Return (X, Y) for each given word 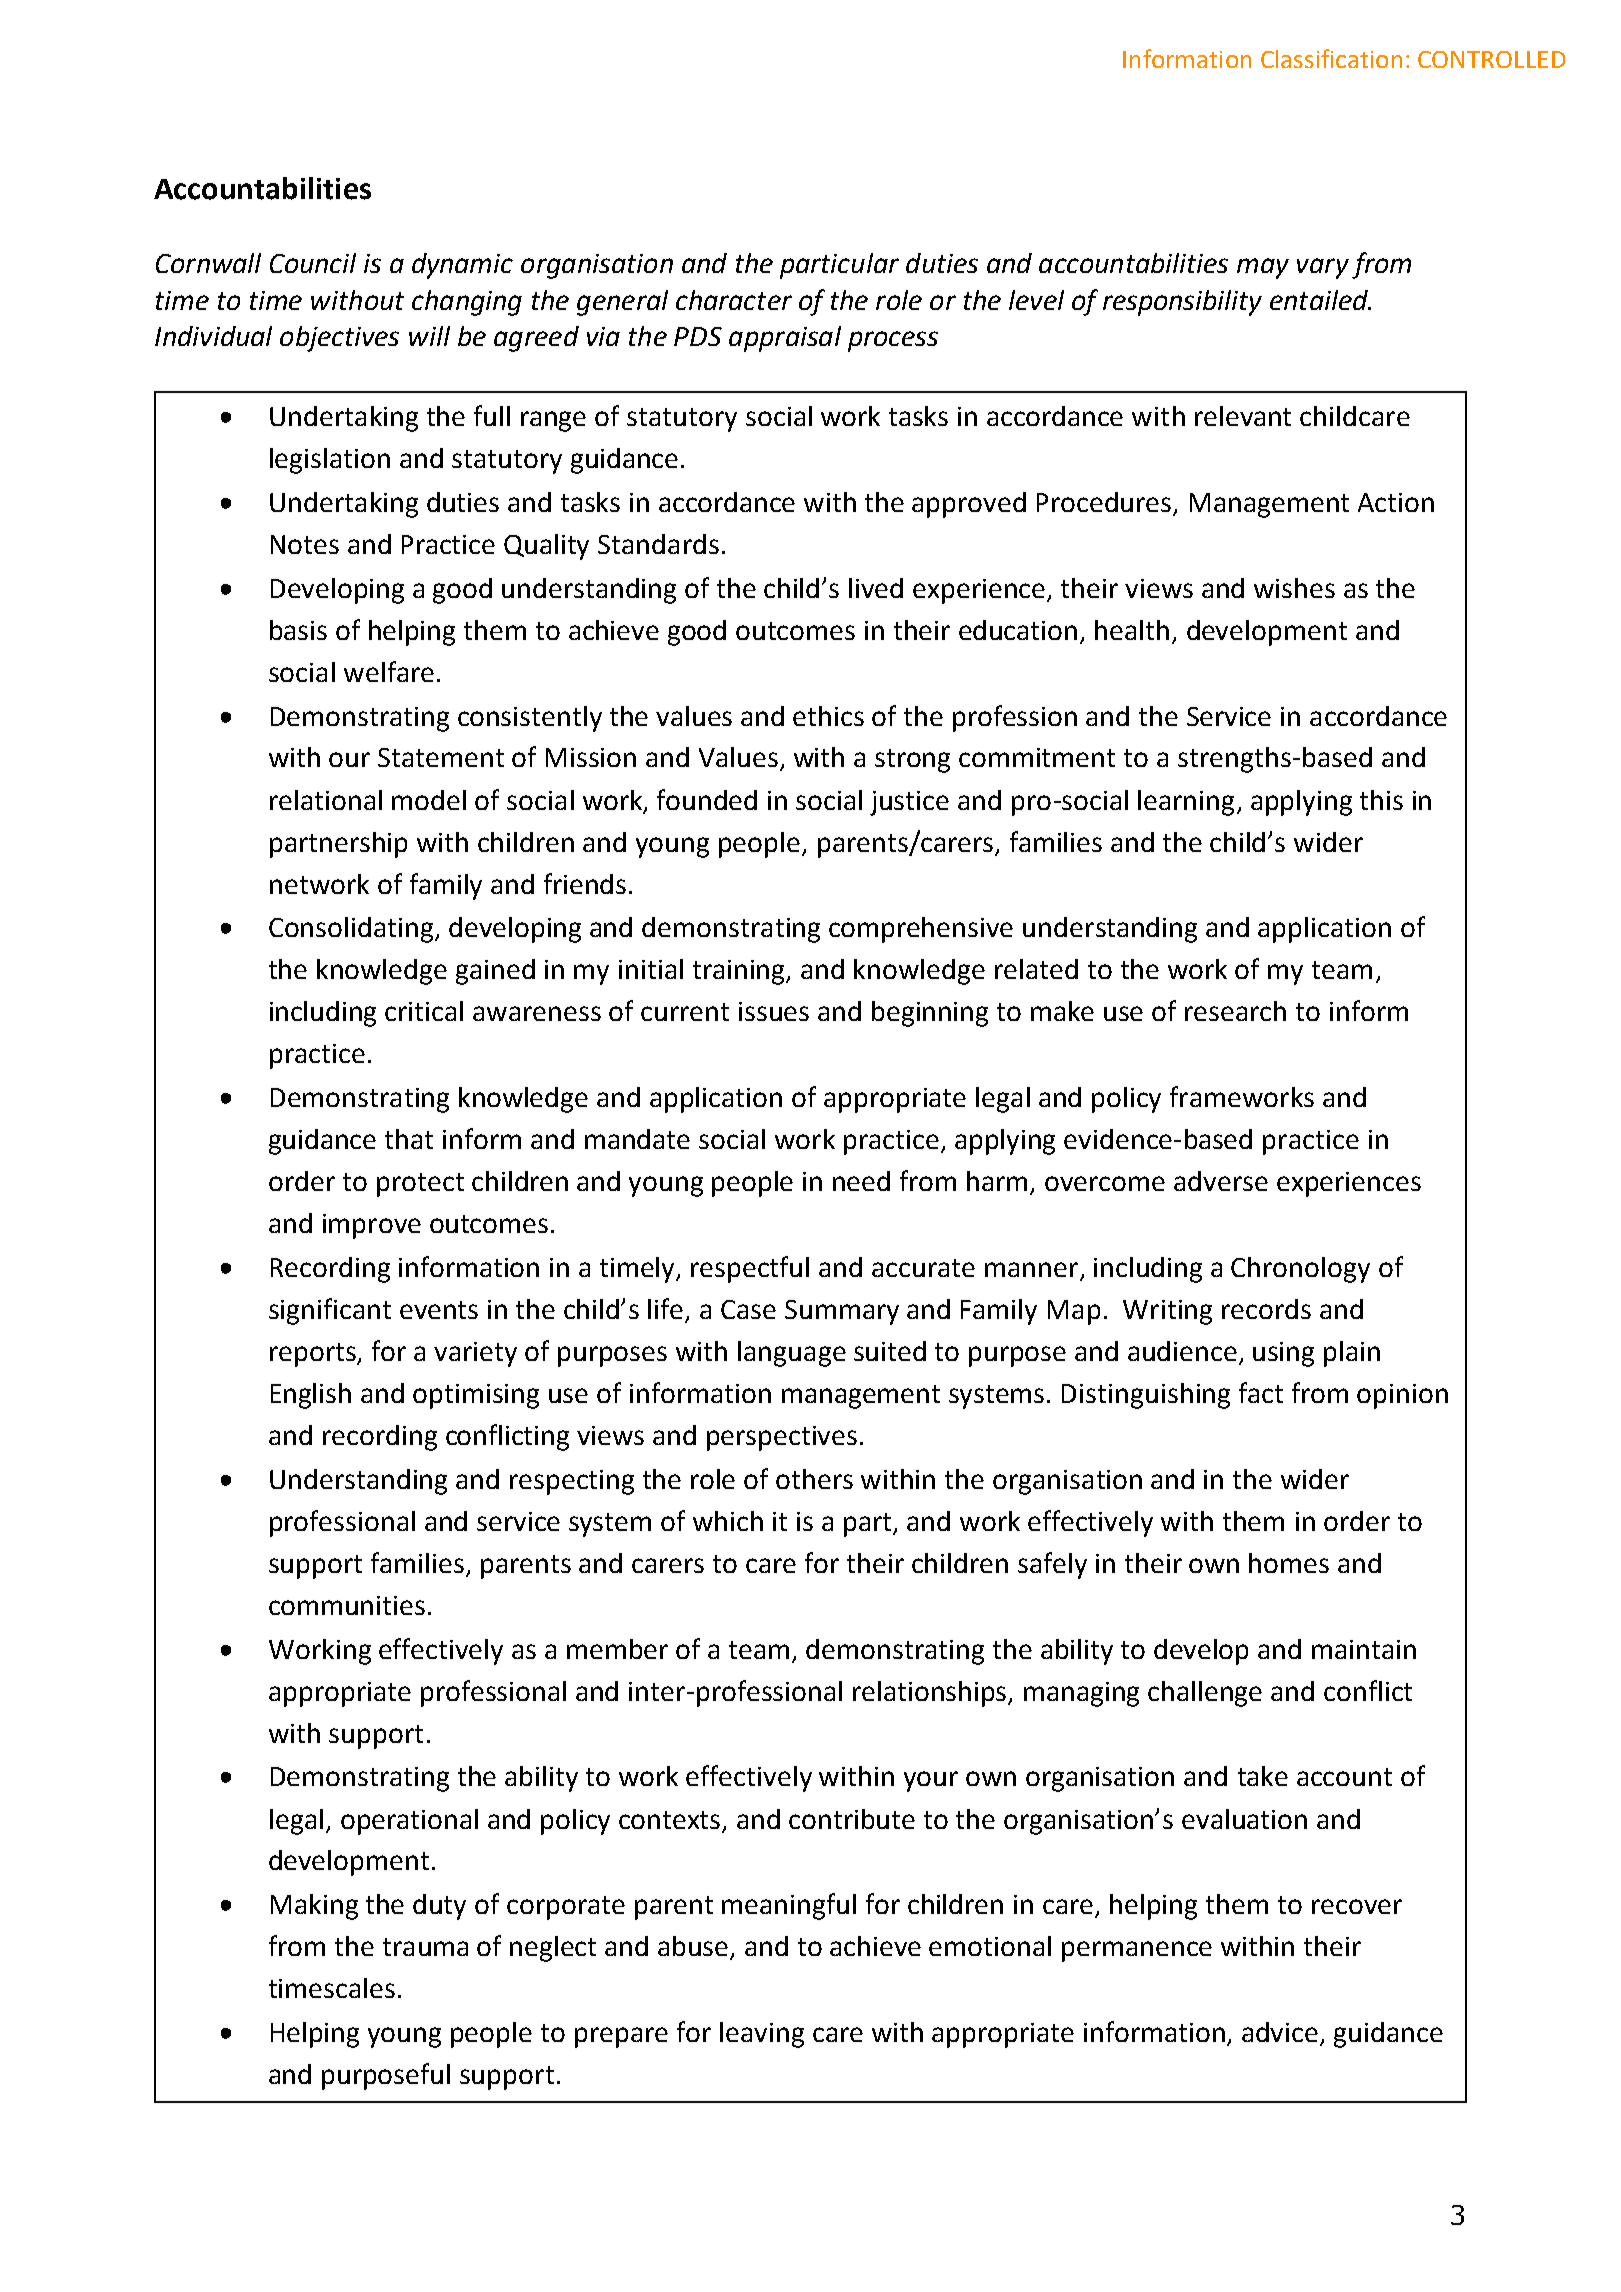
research (1235, 1011)
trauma (425, 1947)
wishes (1294, 588)
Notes (305, 544)
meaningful (789, 1906)
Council (313, 263)
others (814, 1479)
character (734, 300)
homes (1289, 1563)
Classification (1331, 58)
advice (1281, 2033)
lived (876, 588)
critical (424, 1011)
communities (347, 1605)
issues (774, 1011)
